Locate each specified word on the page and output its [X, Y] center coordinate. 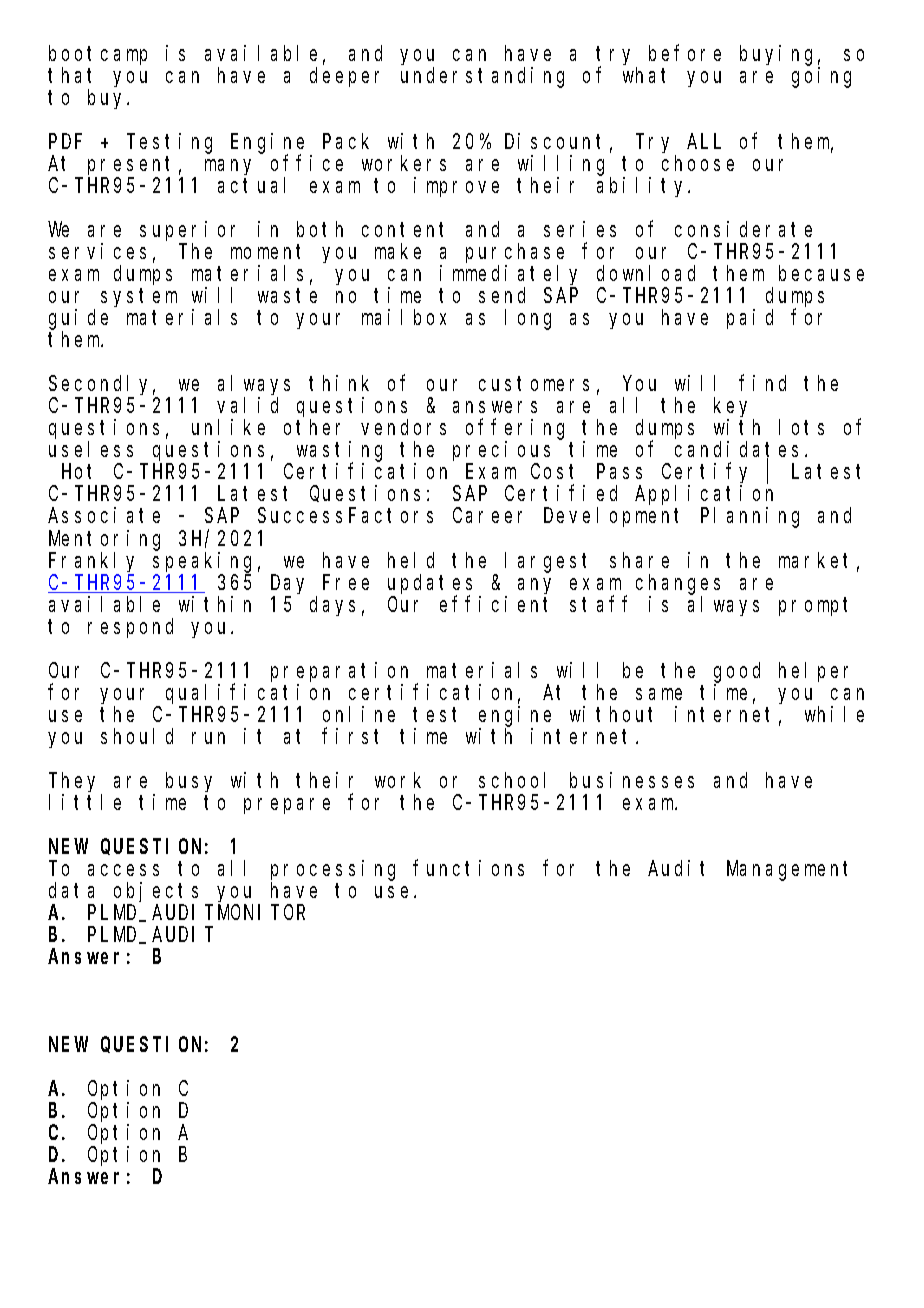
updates [430, 585]
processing [333, 870]
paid [750, 319]
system [139, 298]
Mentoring [104, 540]
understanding [482, 77]
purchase [515, 255]
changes [678, 584]
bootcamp [98, 55]
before [685, 53]
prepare [287, 806]
